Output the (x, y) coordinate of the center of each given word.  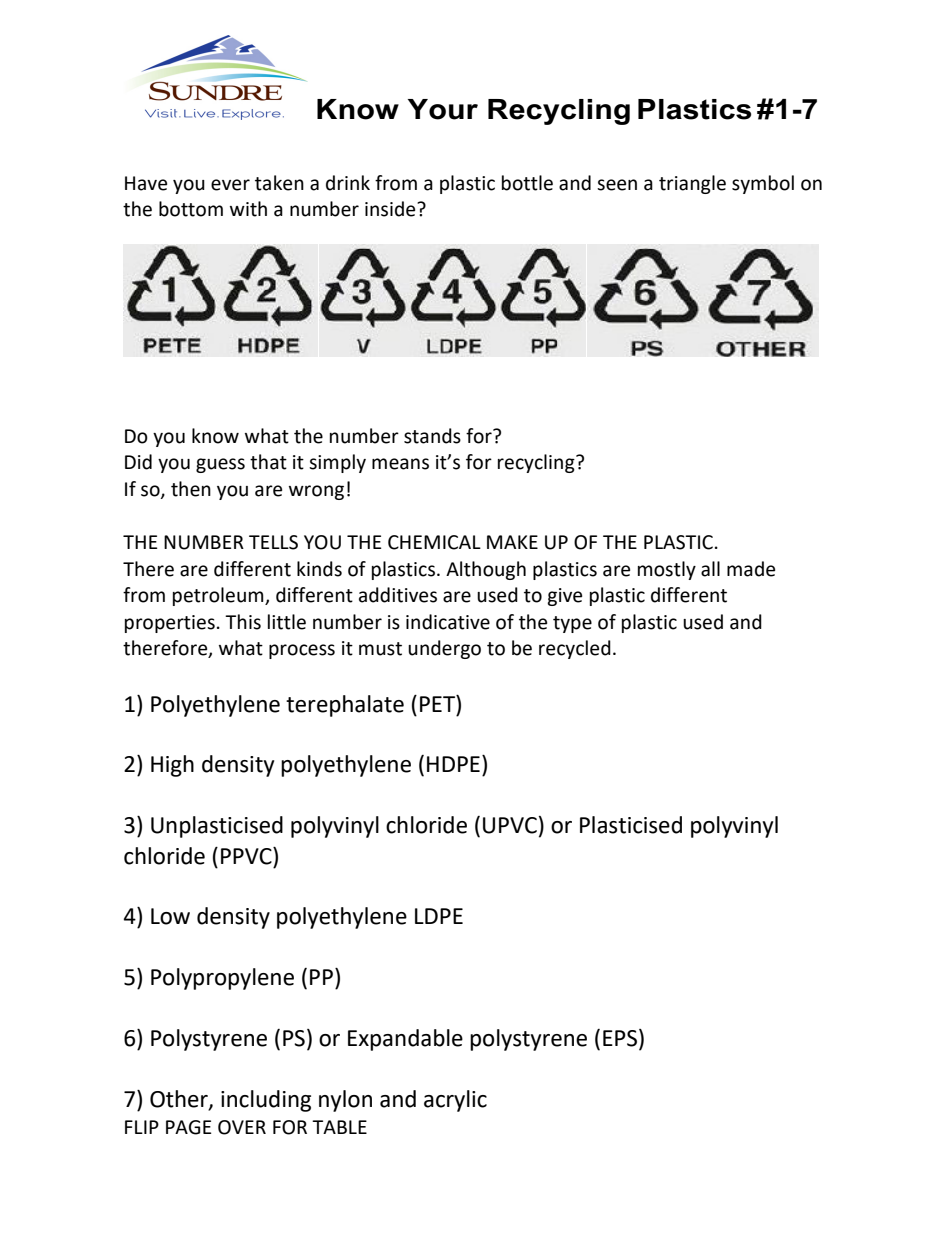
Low (170, 916)
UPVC (510, 825)
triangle (692, 184)
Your (443, 109)
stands (432, 436)
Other (180, 1100)
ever (230, 185)
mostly (667, 570)
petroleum (219, 596)
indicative (448, 622)
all (710, 569)
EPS (620, 1038)
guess (220, 465)
